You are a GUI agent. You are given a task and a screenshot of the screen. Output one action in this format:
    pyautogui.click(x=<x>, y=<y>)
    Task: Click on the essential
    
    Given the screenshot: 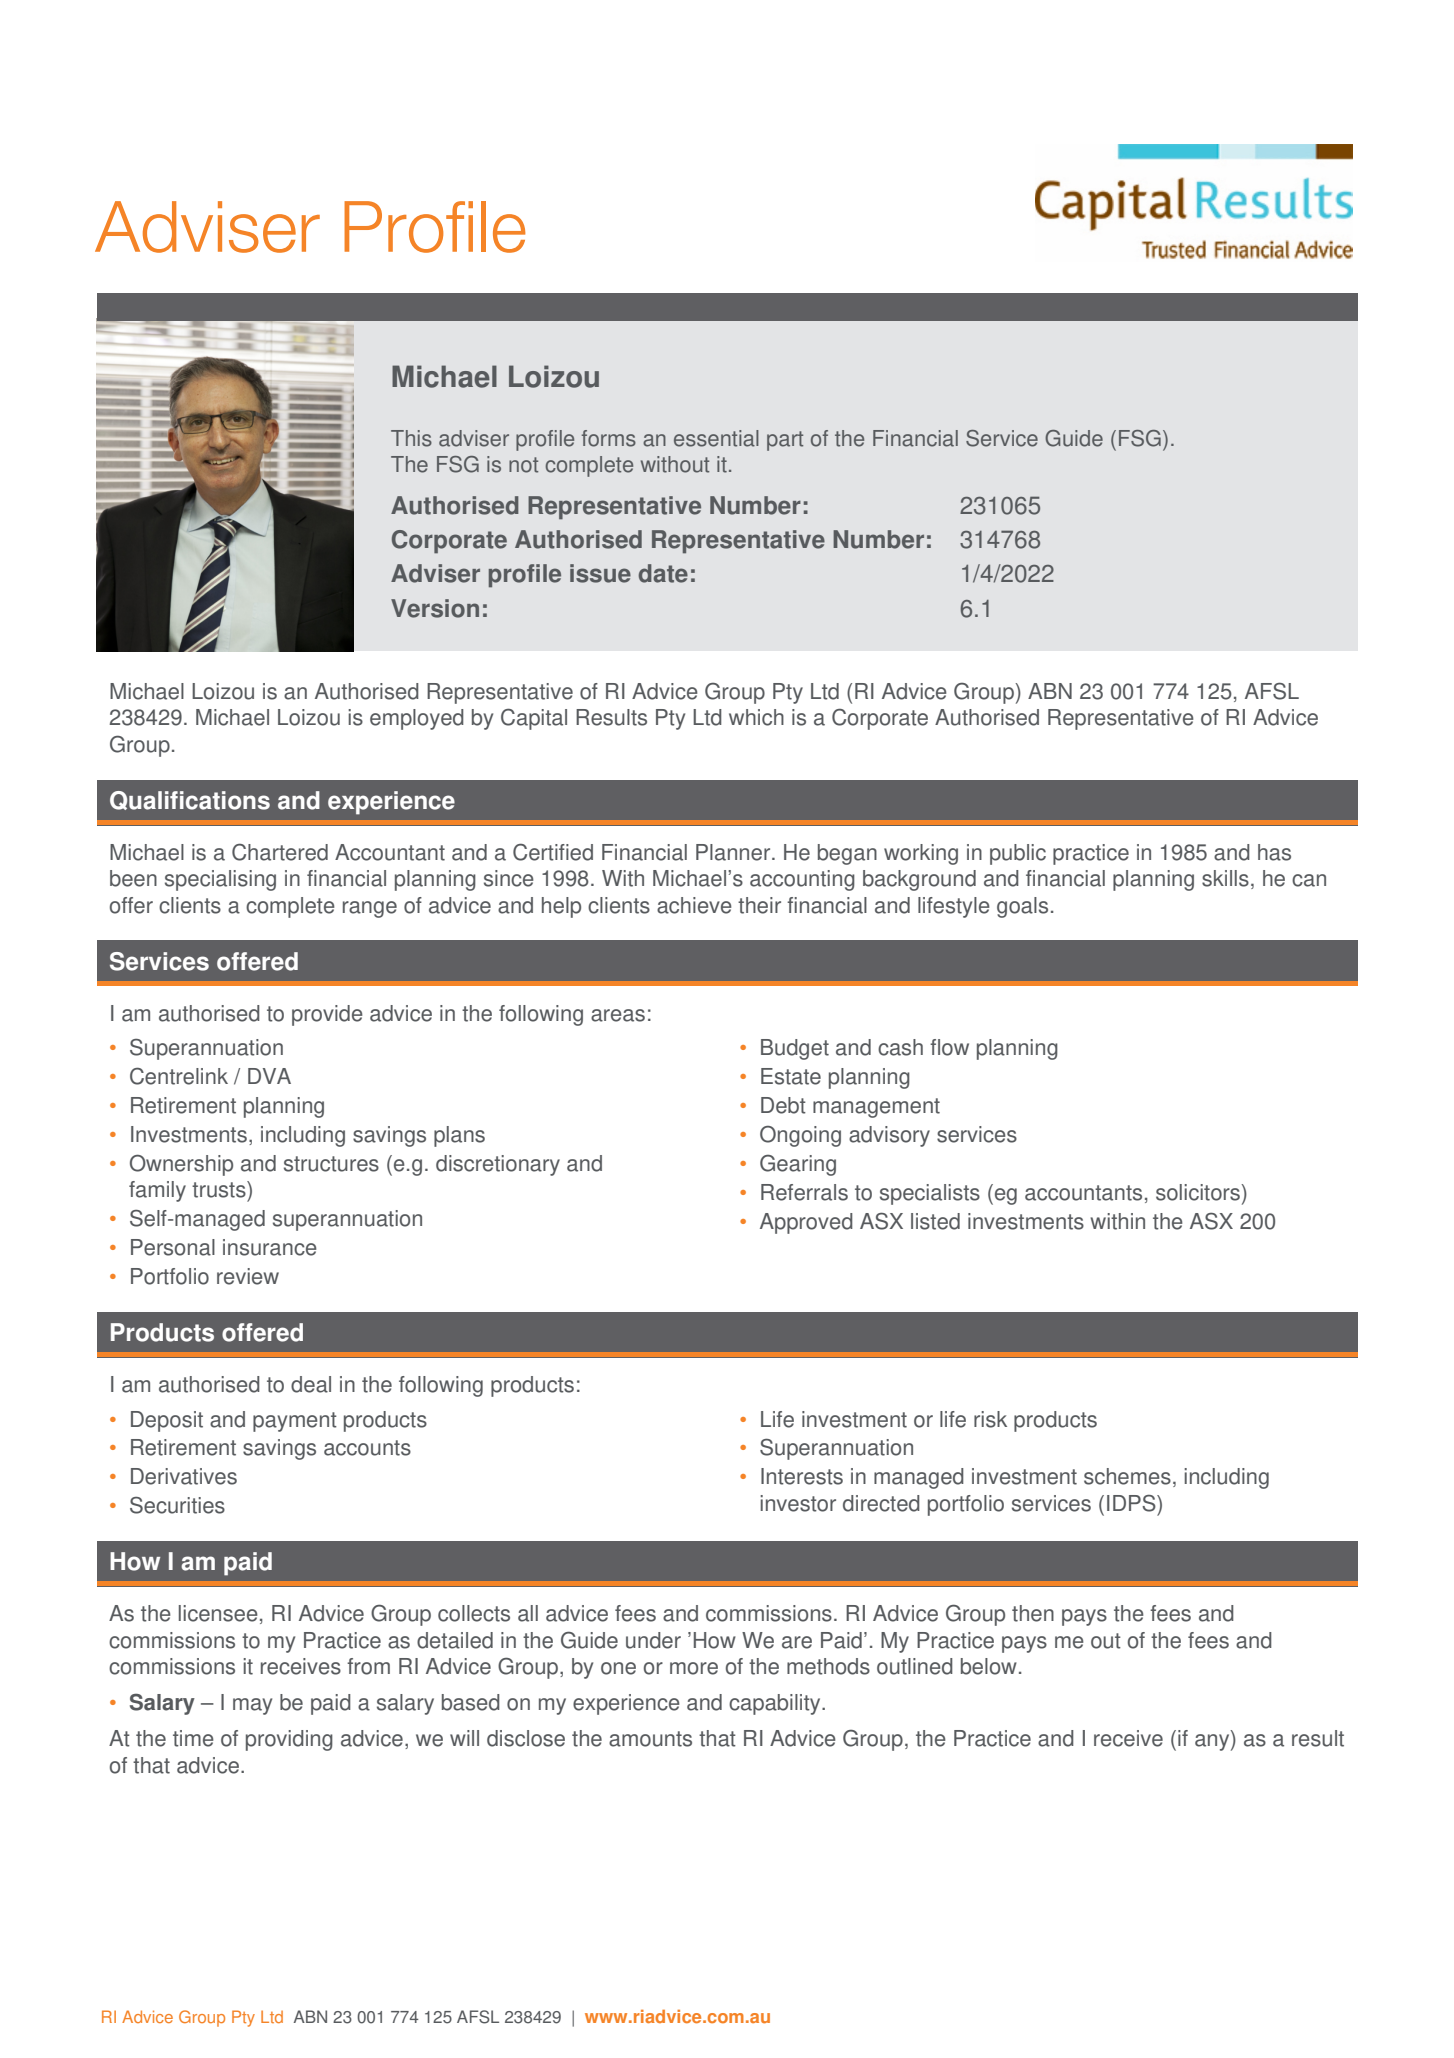 What is the action you would take?
    pyautogui.click(x=716, y=438)
